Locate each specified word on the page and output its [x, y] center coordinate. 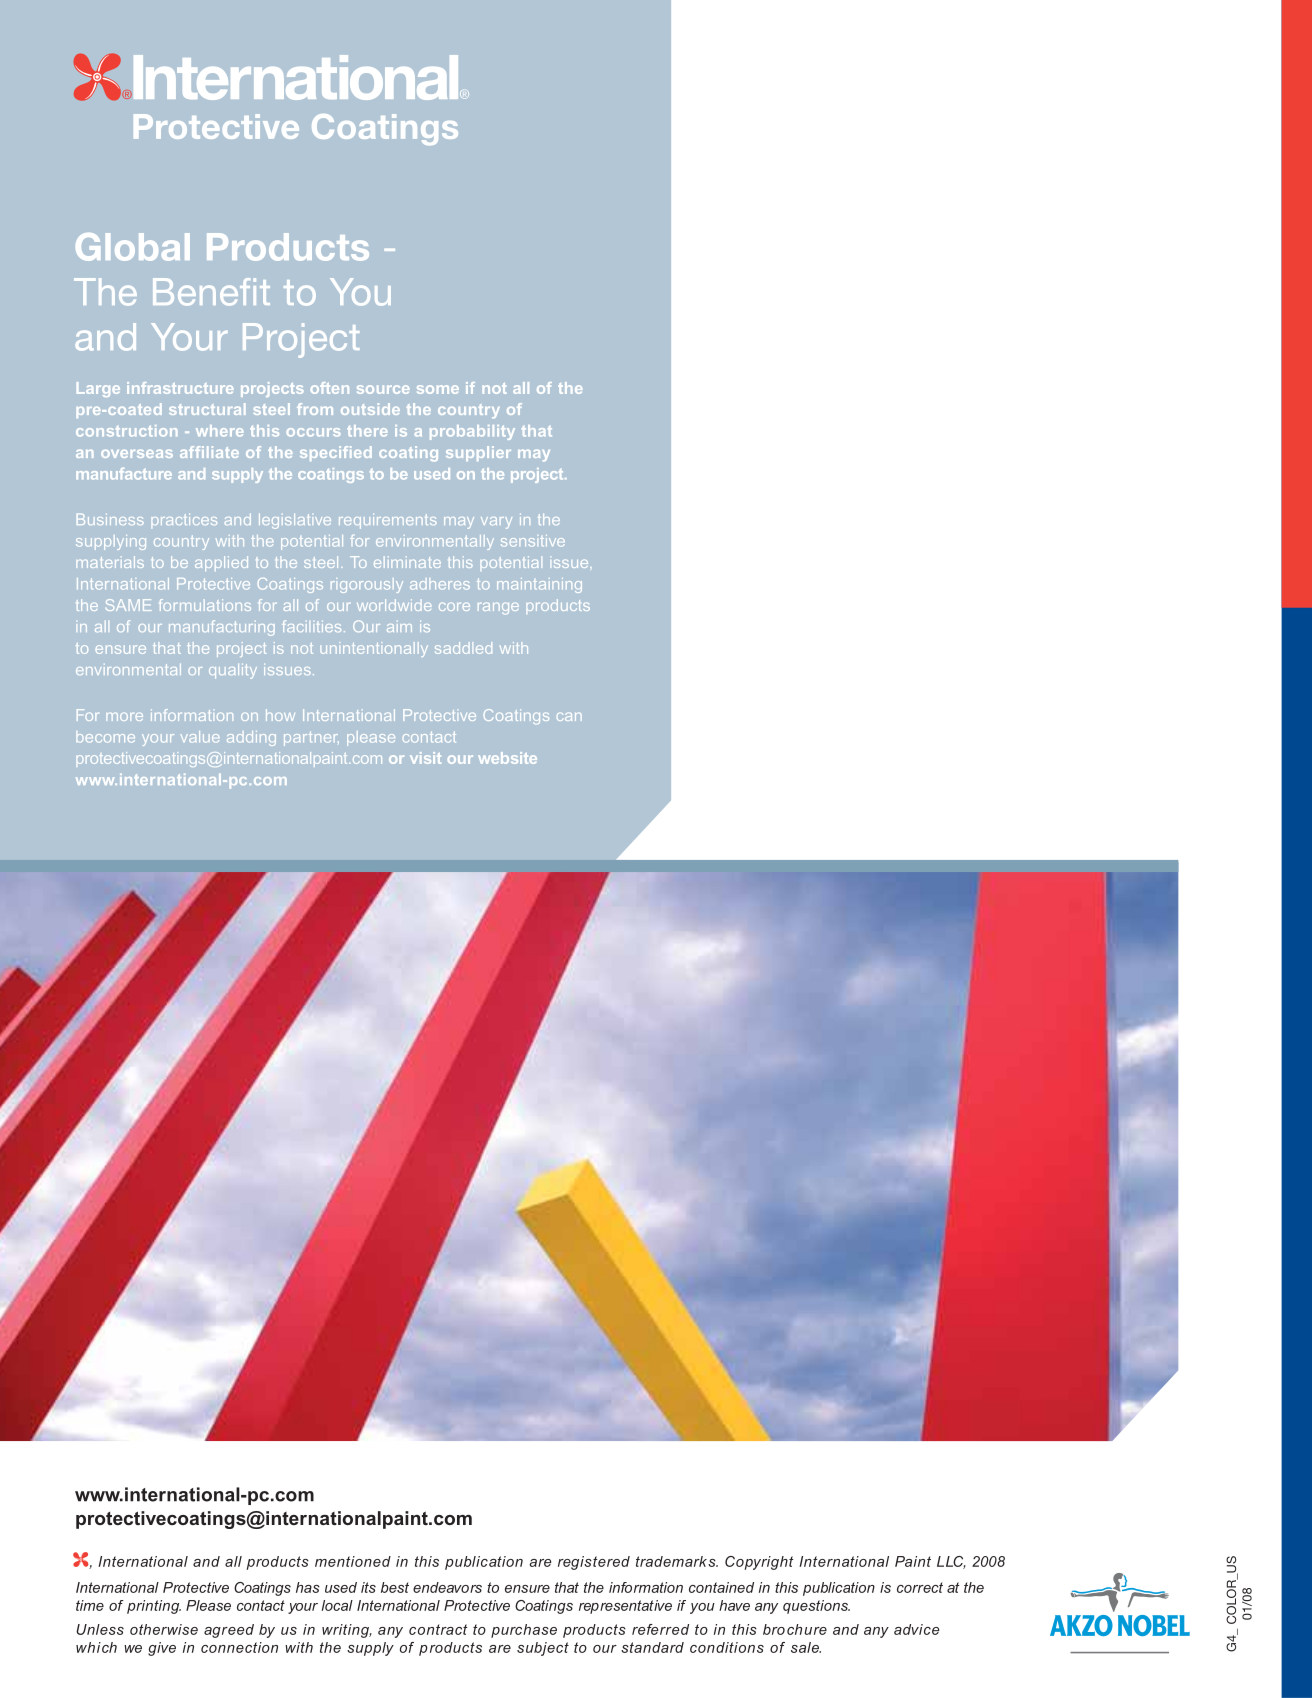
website [507, 758]
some [438, 389]
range [498, 608]
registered [594, 1563]
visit [425, 758]
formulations [205, 605]
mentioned [353, 1561]
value [200, 737]
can [569, 717]
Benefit [211, 292]
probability [472, 432]
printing [154, 1607]
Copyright [759, 1563]
